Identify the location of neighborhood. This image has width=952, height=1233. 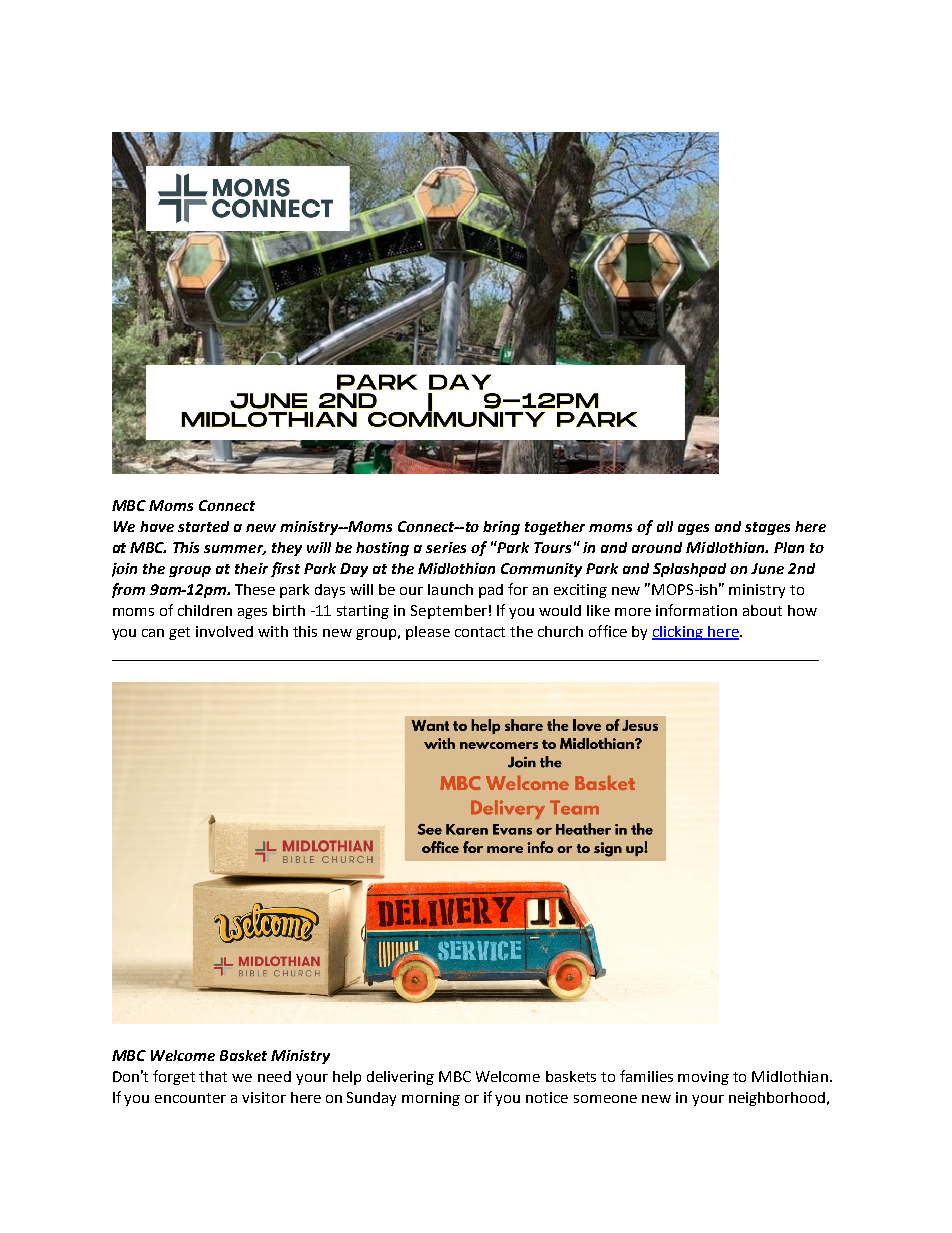
(777, 1099).
